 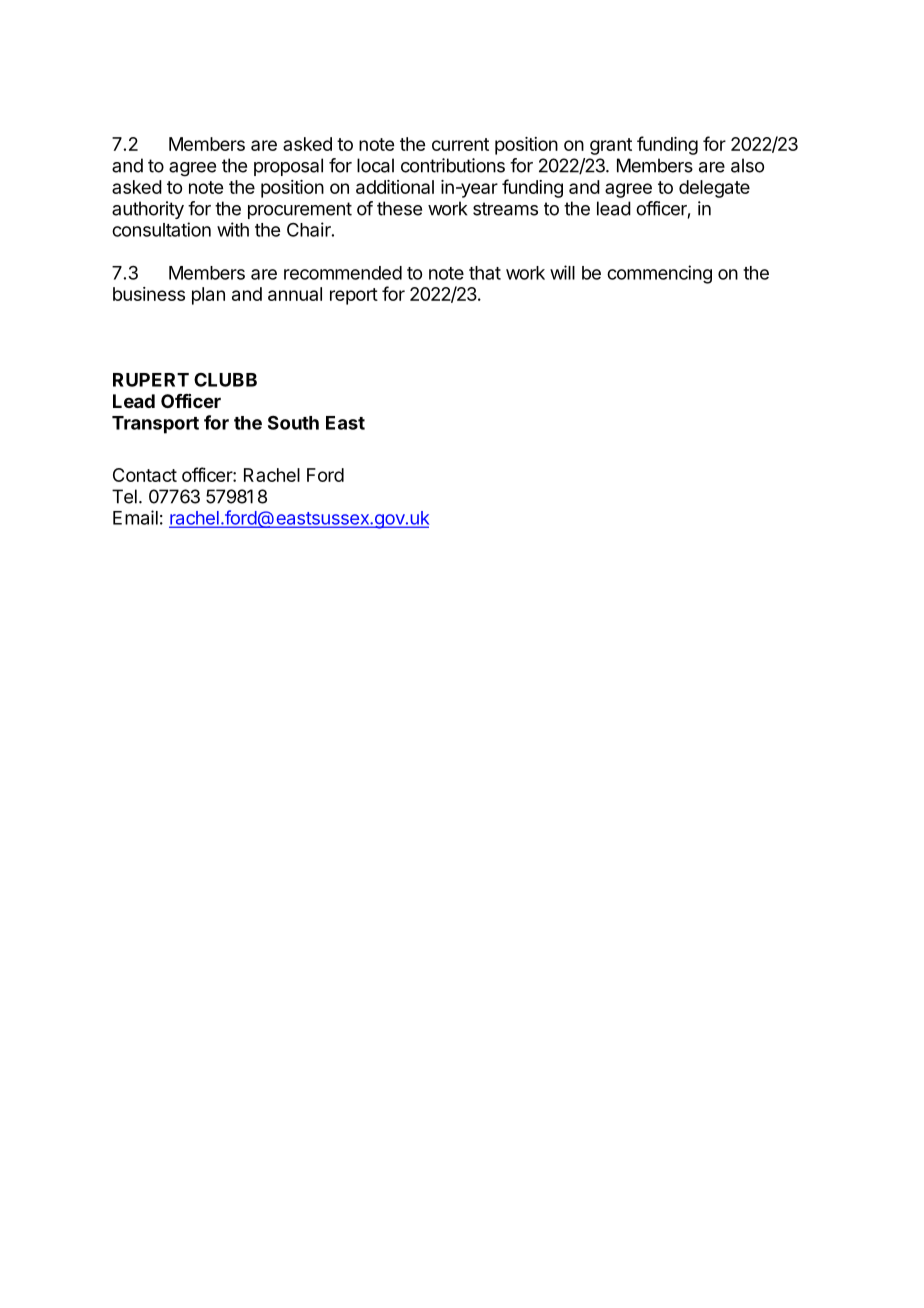 I want to click on Email, so click(x=135, y=517).
